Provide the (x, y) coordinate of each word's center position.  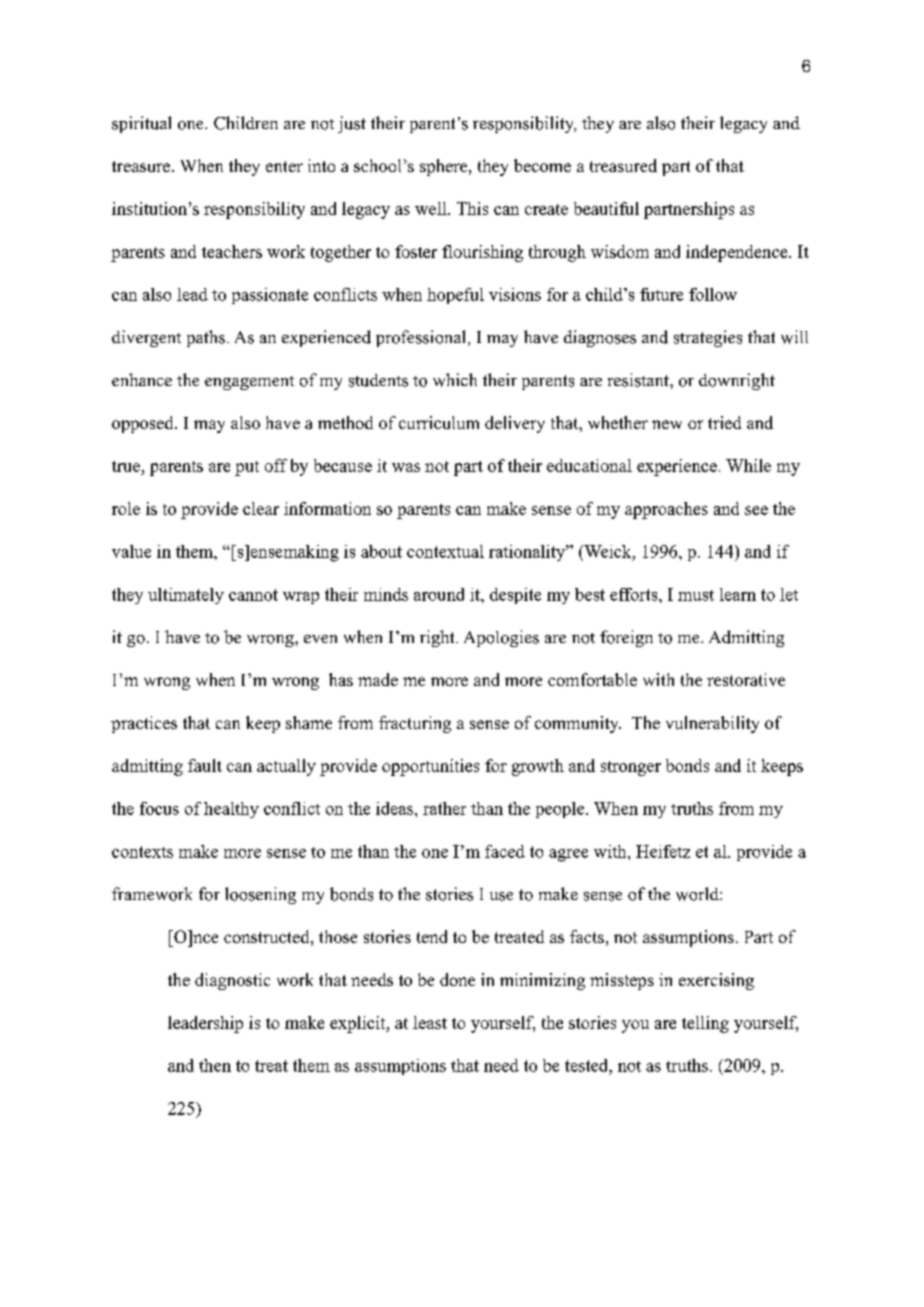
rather (444, 808)
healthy (231, 810)
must (696, 595)
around (439, 594)
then (215, 1065)
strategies (708, 338)
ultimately (186, 596)
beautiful (606, 208)
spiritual (141, 124)
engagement (249, 383)
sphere (445, 167)
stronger (631, 768)
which (455, 380)
